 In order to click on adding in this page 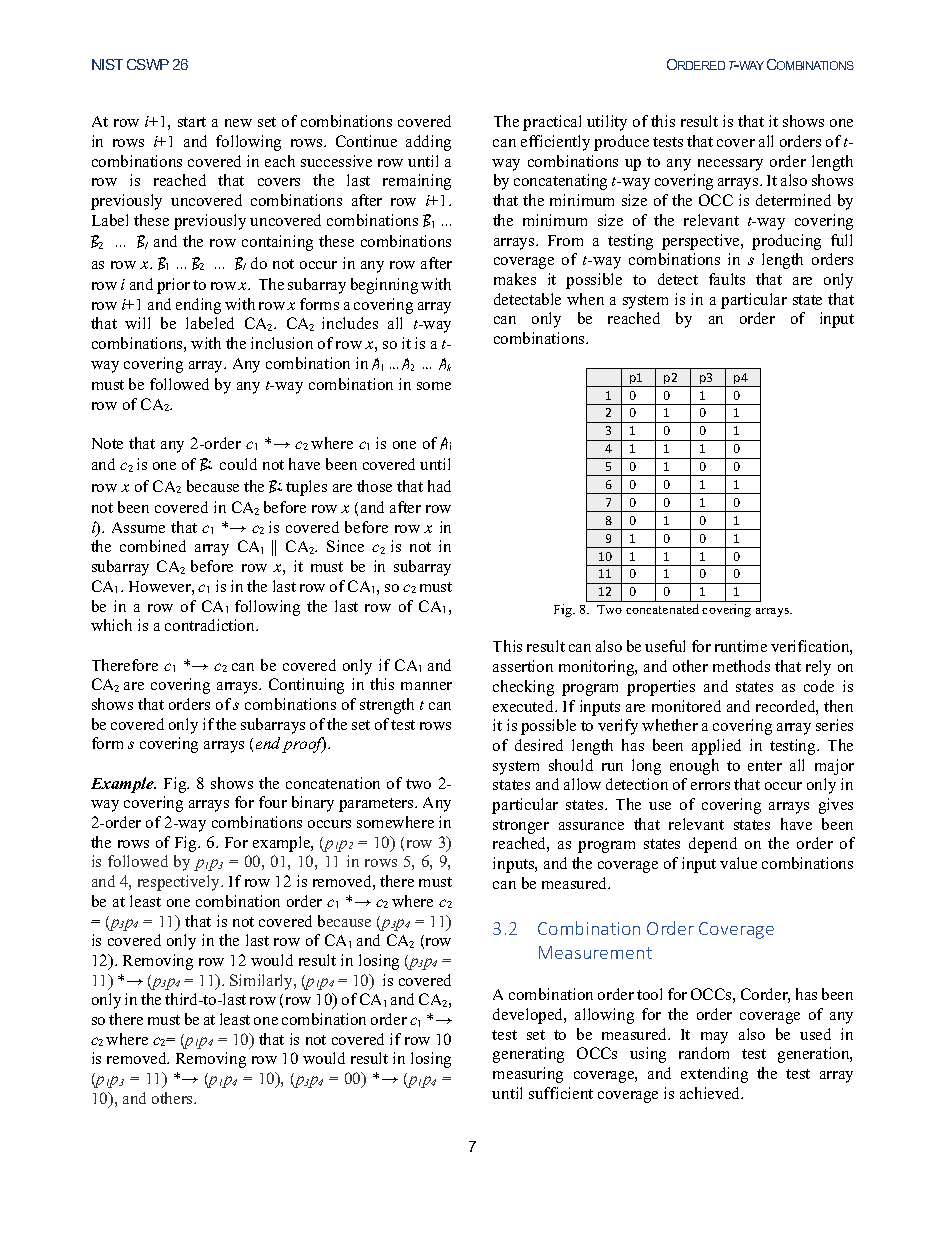, I will do `click(428, 143)`.
